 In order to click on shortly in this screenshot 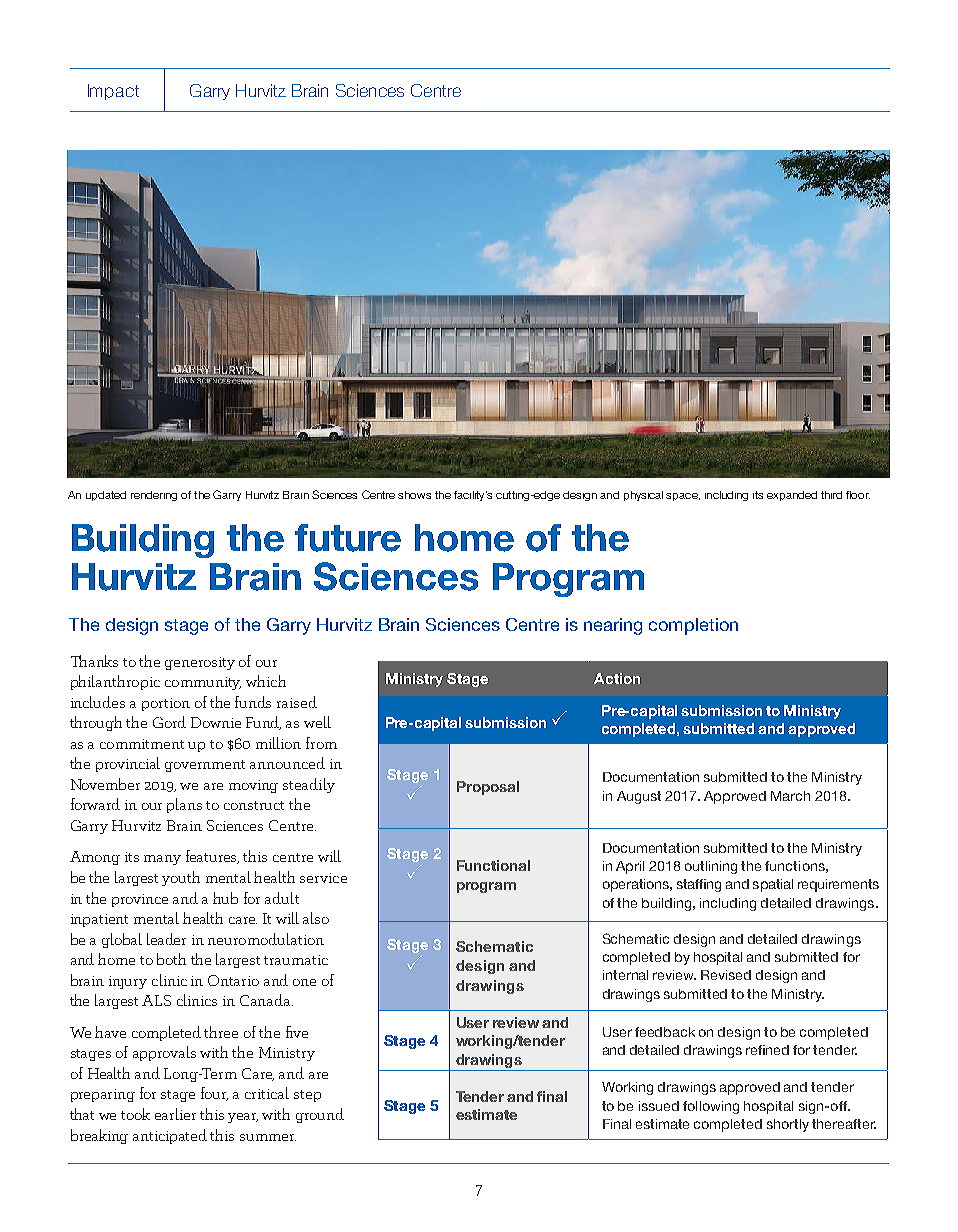, I will do `click(788, 1125)`.
